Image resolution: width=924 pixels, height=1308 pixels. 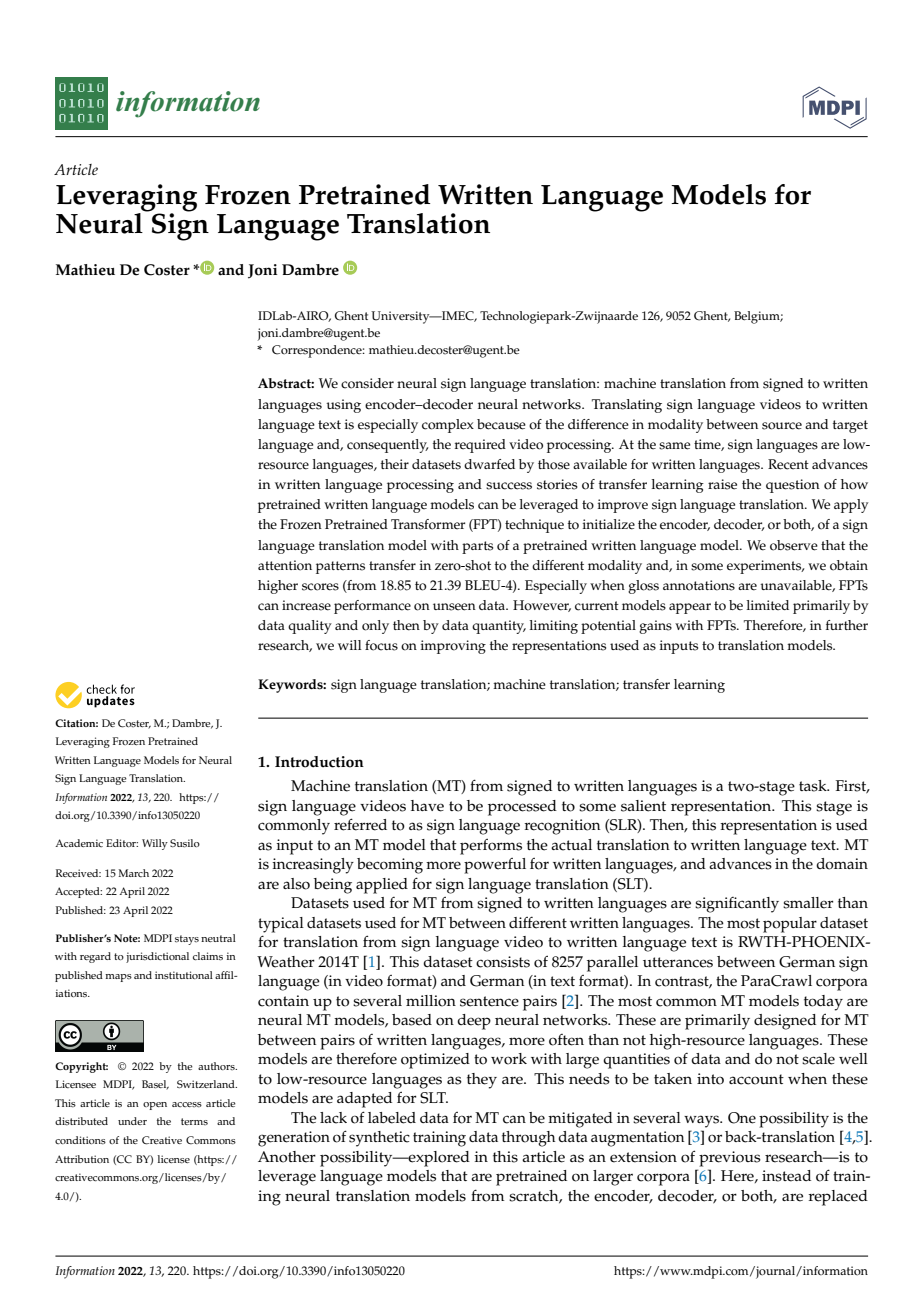 What do you see at coordinates (82, 1159) in the document?
I see `Attribution` at bounding box center [82, 1159].
